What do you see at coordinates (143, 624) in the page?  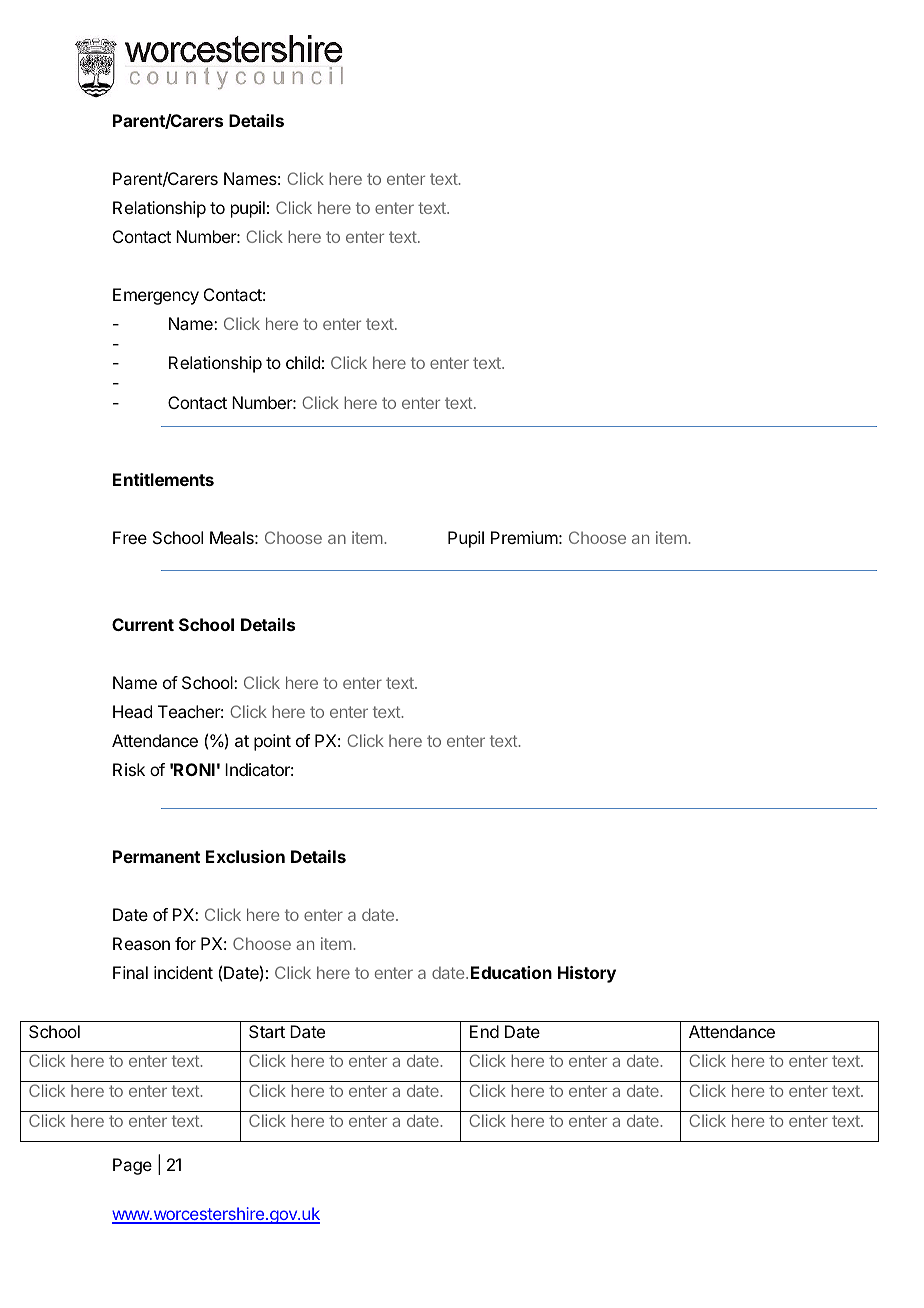 I see `Current` at bounding box center [143, 624].
